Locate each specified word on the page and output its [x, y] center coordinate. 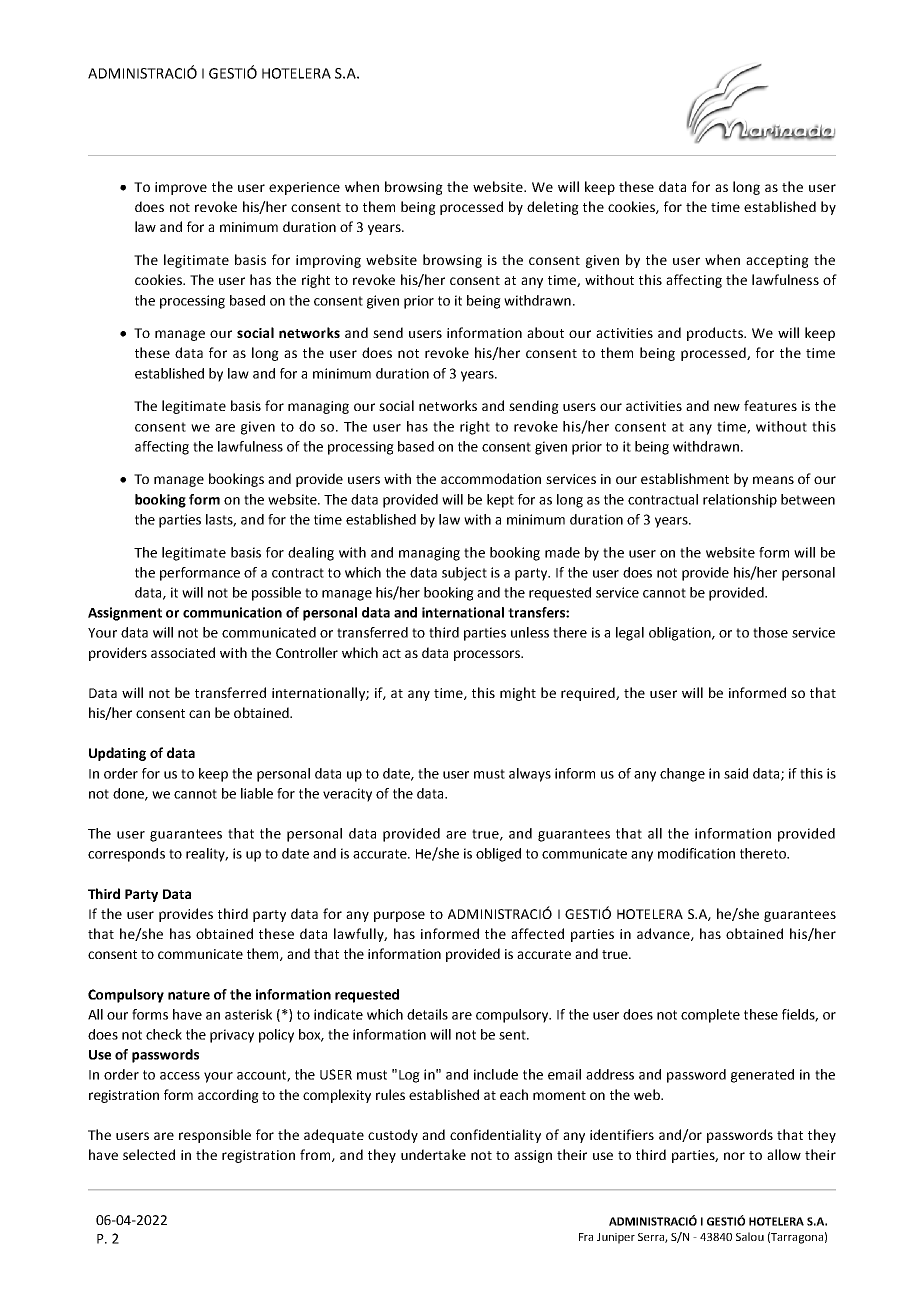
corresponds [126, 855]
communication [232, 612]
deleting [553, 208]
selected [149, 1154]
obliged [498, 855]
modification [696, 853]
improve [181, 188]
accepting [777, 261]
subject [464, 574]
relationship [740, 501]
